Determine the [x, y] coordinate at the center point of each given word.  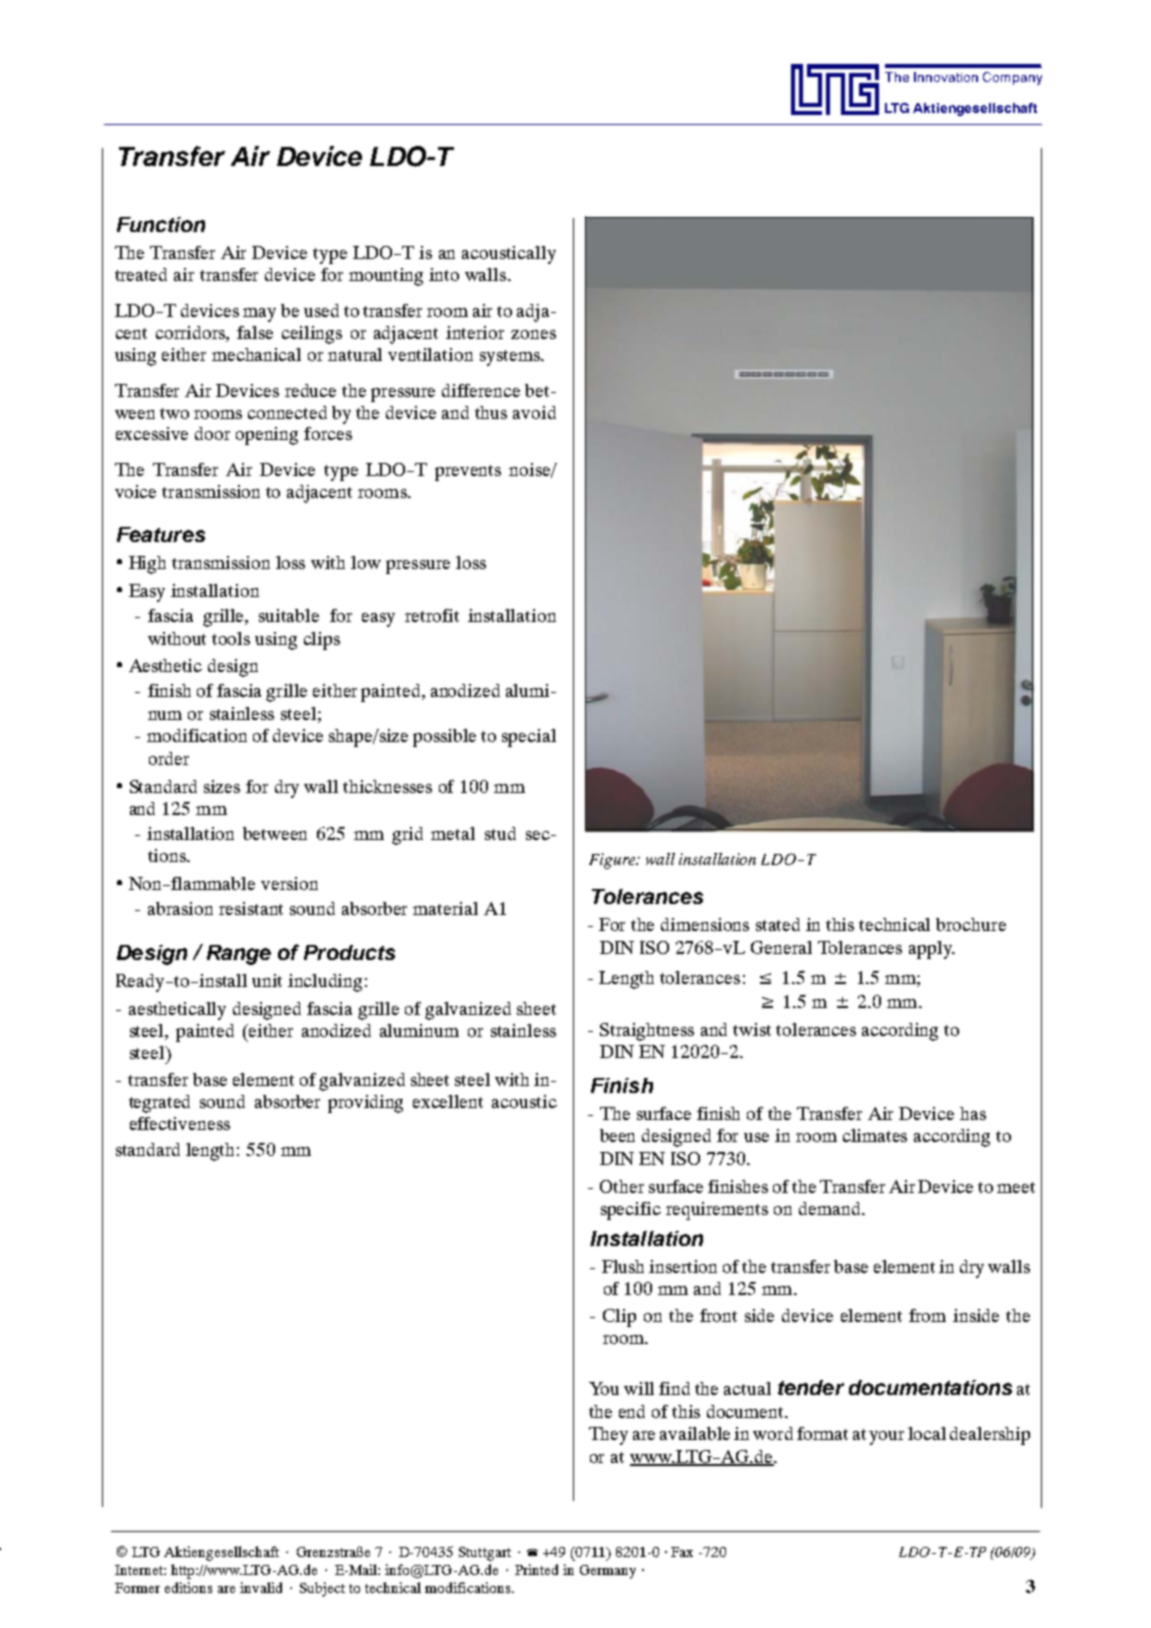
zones [533, 334]
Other [622, 1186]
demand [831, 1208]
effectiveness [180, 1123]
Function [161, 224]
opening [267, 436]
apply [931, 950]
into [444, 274]
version [289, 883]
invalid [261, 1587]
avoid [534, 412]
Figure [613, 861]
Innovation [946, 77]
